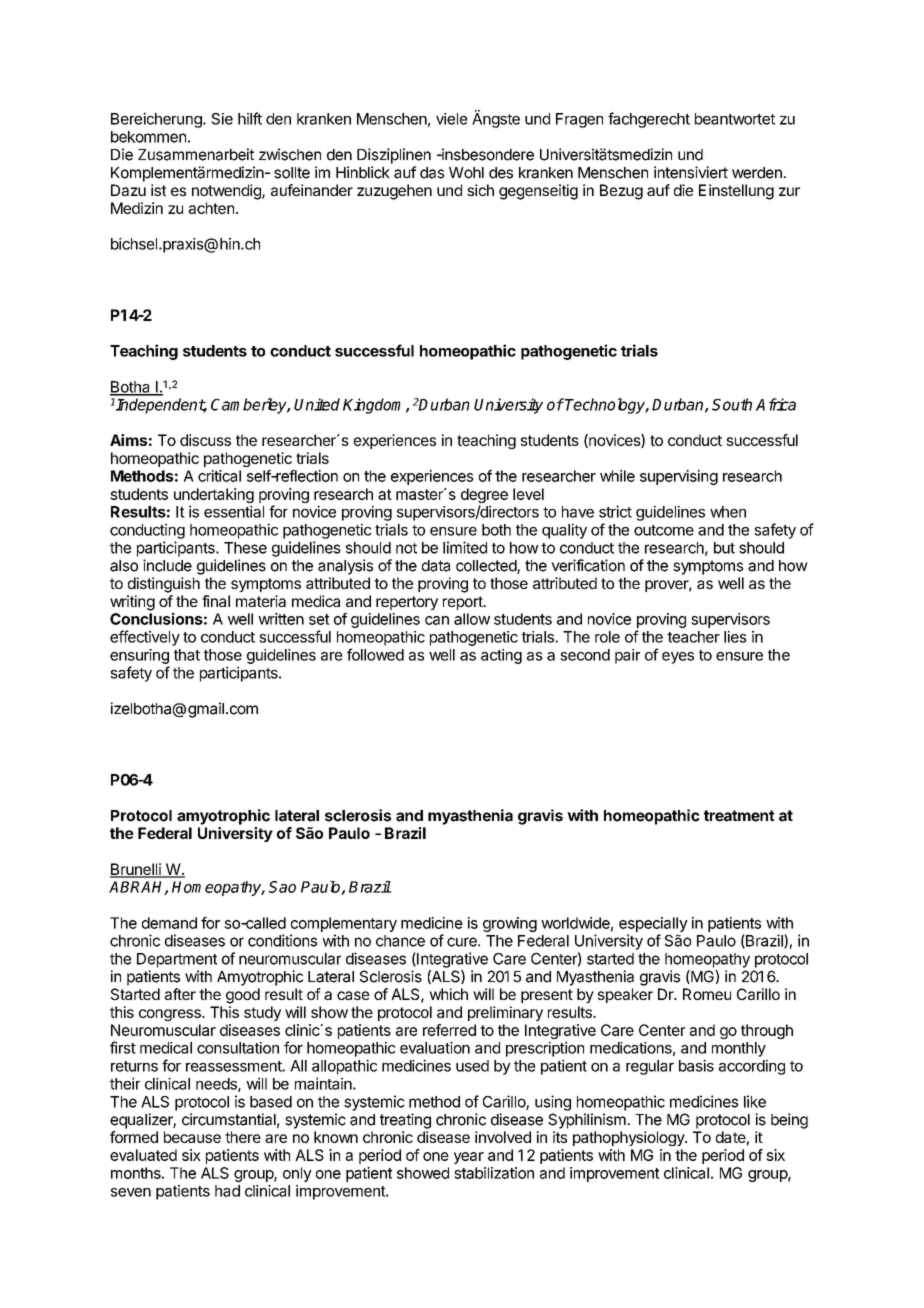  What do you see at coordinates (693, 637) in the image?
I see `teacher` at bounding box center [693, 637].
